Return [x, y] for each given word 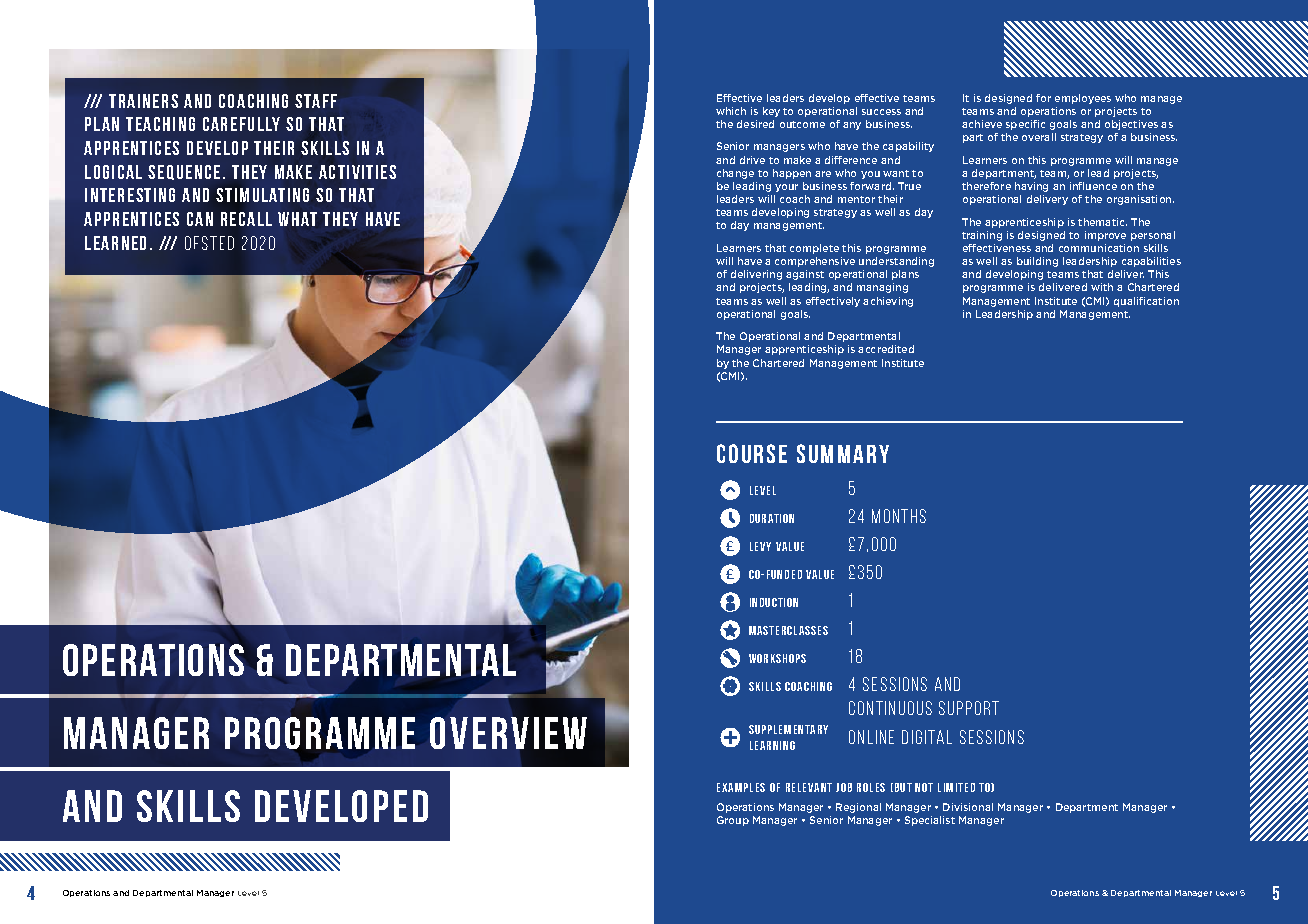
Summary [843, 453]
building [1037, 262]
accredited [886, 349]
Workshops [777, 658]
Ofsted [209, 243]
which [731, 111]
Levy [760, 546]
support [969, 708]
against [805, 275]
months [899, 516]
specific [1025, 125]
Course [752, 453]
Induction [774, 602]
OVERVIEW [508, 733]
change [735, 174]
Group [733, 821]
